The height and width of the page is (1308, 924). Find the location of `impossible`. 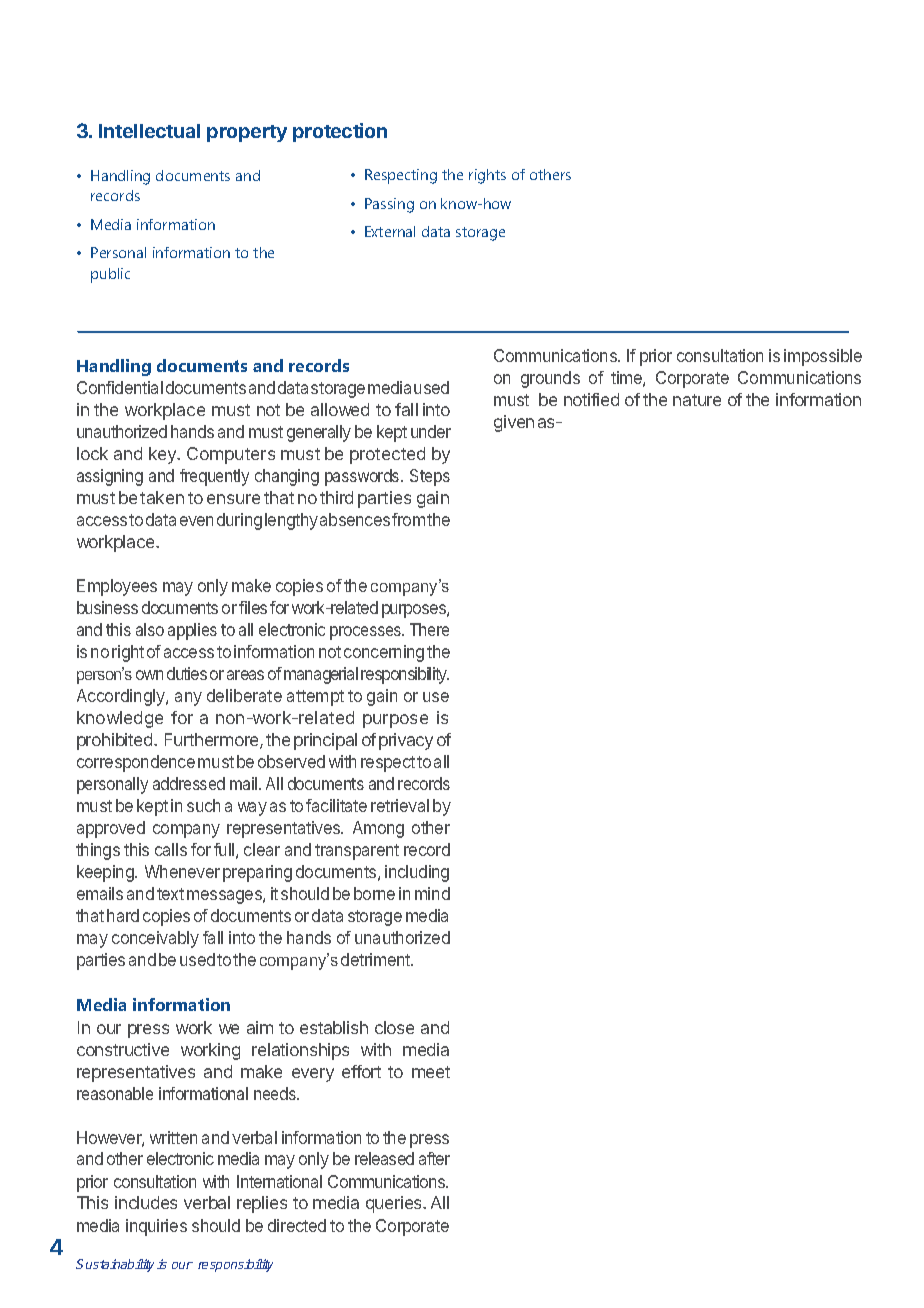

impossible is located at coordinates (823, 357).
